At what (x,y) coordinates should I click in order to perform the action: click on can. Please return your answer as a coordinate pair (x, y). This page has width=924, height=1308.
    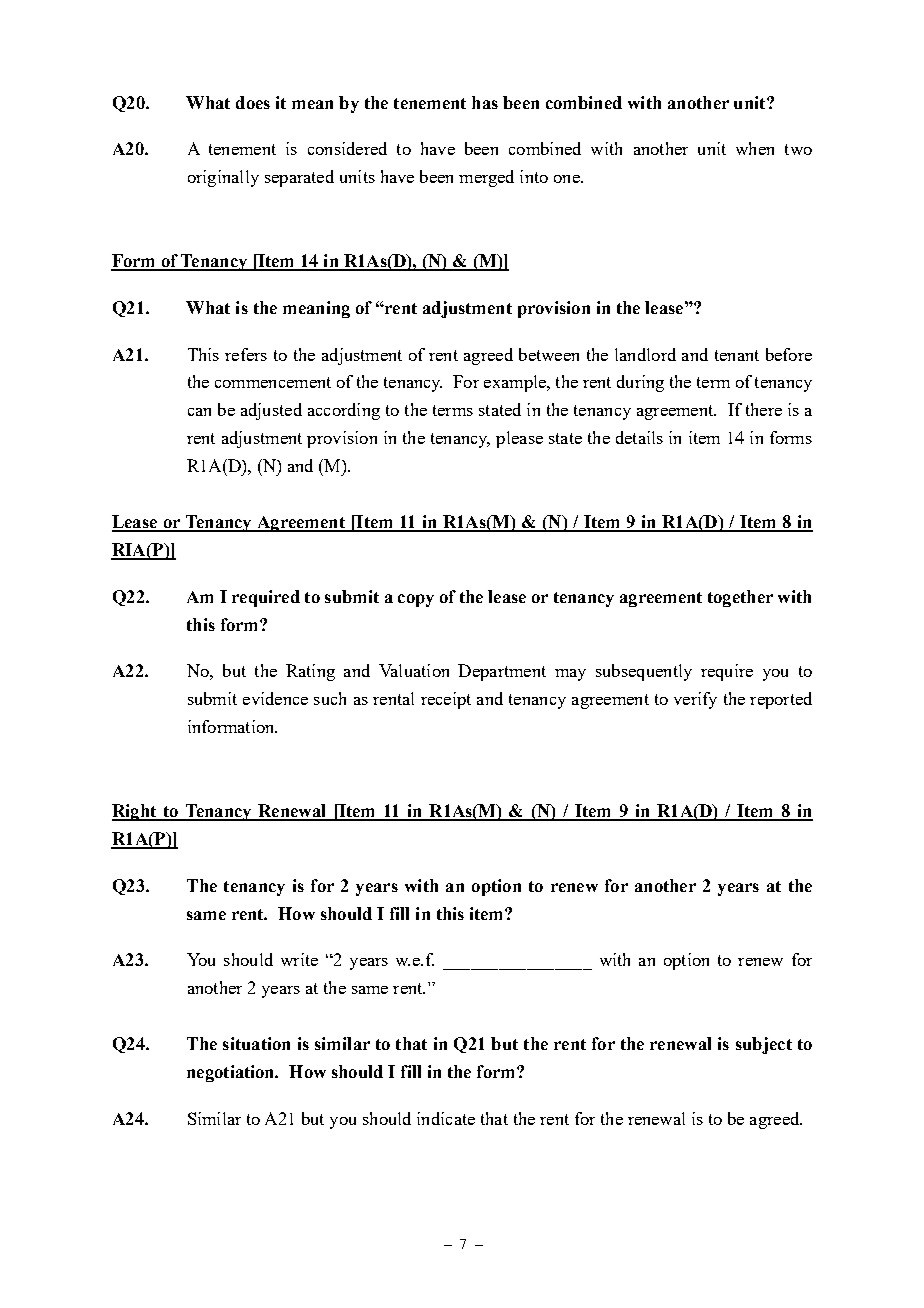
    Looking at the image, I should click on (199, 412).
